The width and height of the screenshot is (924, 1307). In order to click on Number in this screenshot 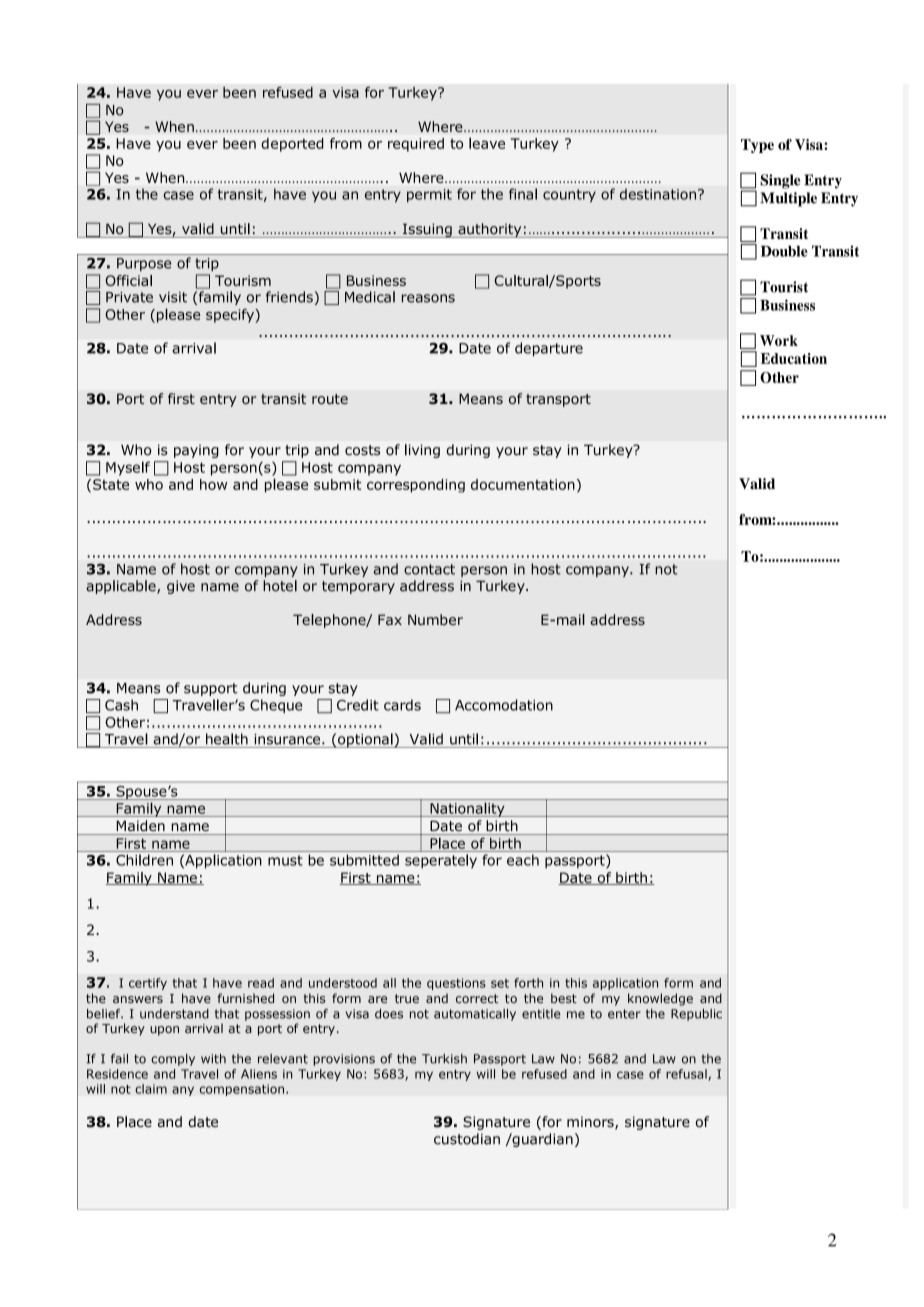, I will do `click(435, 619)`.
